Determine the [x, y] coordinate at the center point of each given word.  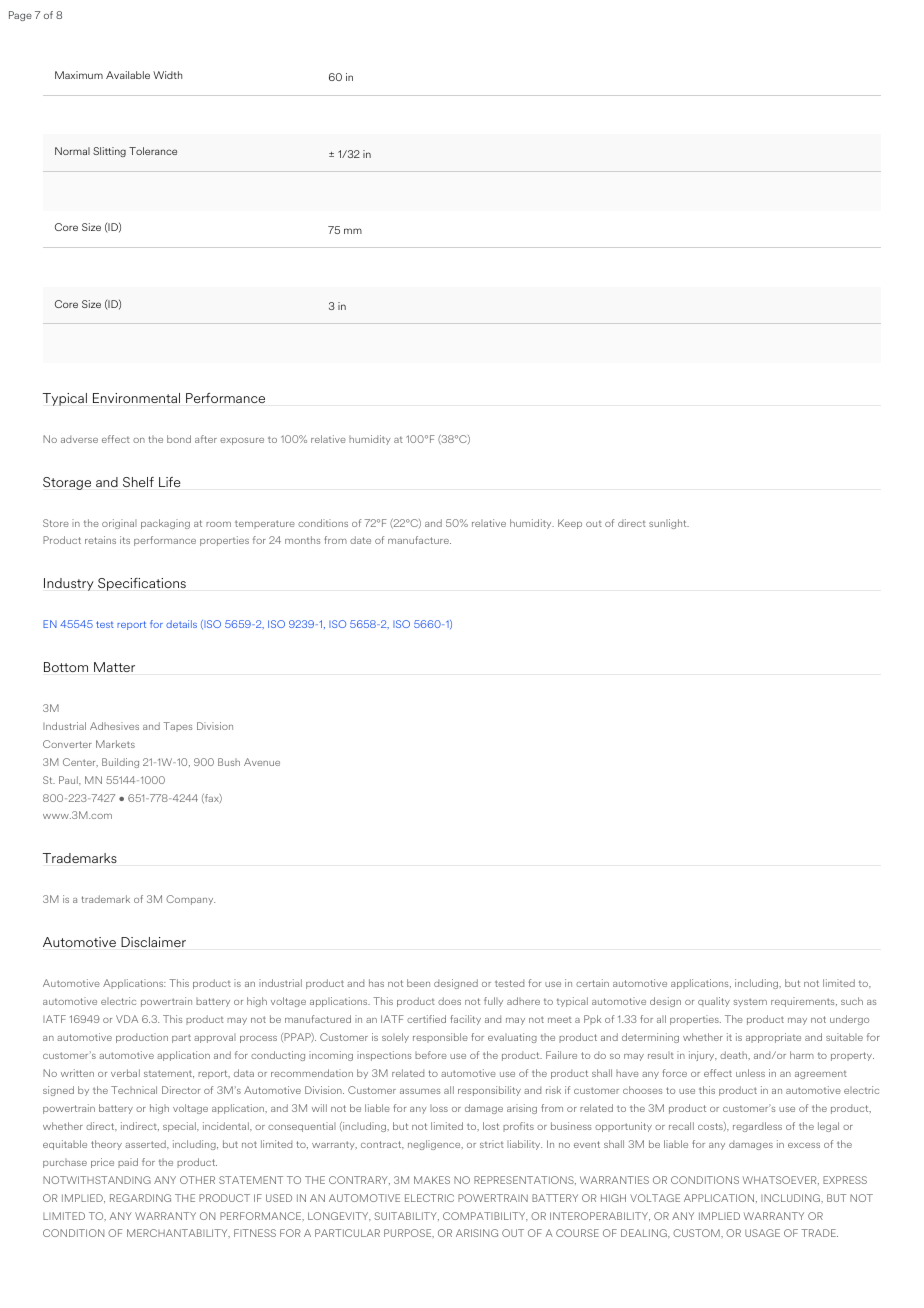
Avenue [262, 762]
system [750, 1002]
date [360, 540]
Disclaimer [153, 942]
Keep [570, 524]
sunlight [669, 524]
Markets [115, 744]
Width [167, 75]
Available [128, 75]
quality [714, 1002]
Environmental [136, 398]
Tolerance [153, 151]
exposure [242, 441]
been [418, 983]
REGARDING [140, 1198]
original [119, 524]
